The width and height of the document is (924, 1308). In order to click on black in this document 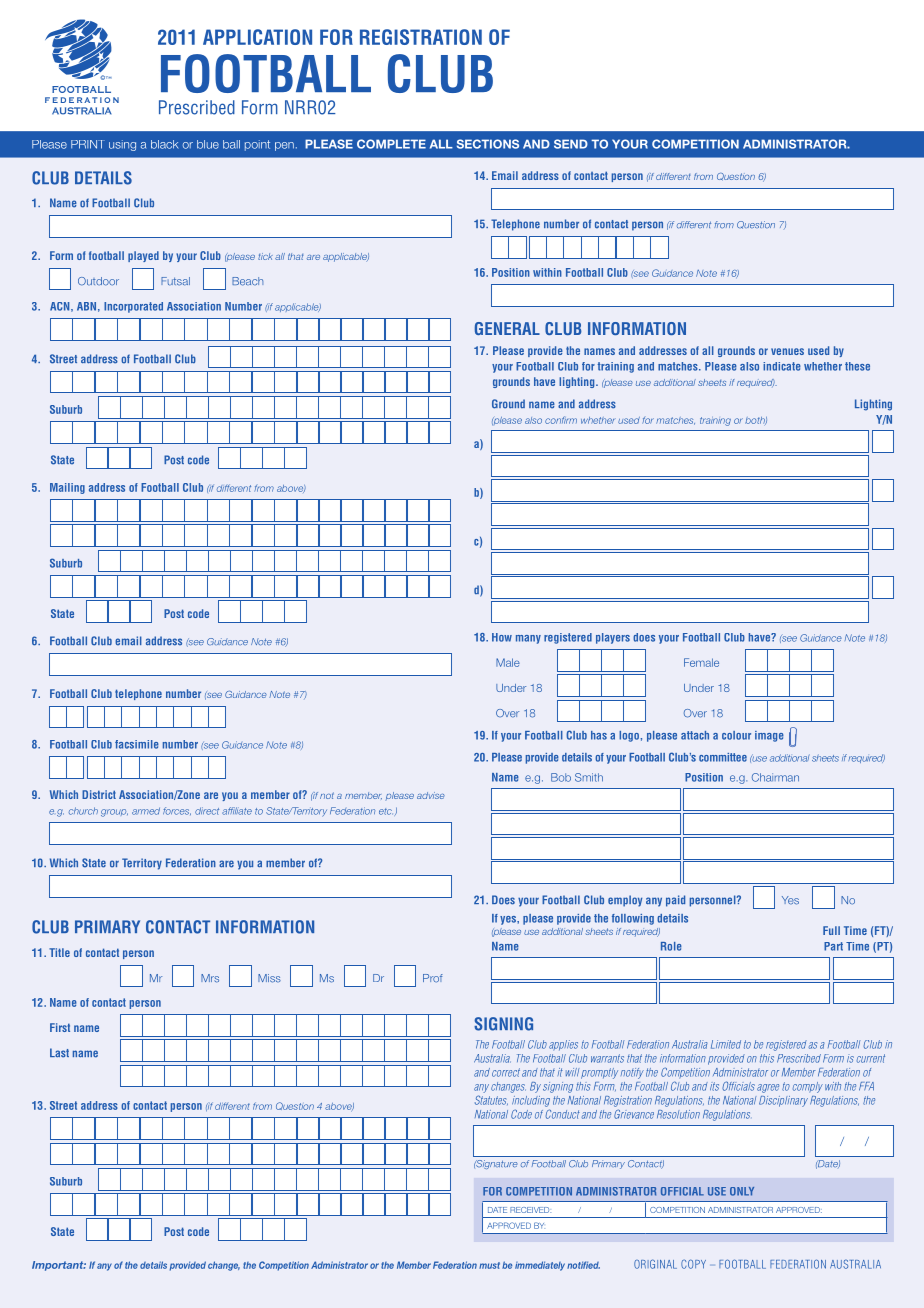, I will do `click(165, 144)`.
